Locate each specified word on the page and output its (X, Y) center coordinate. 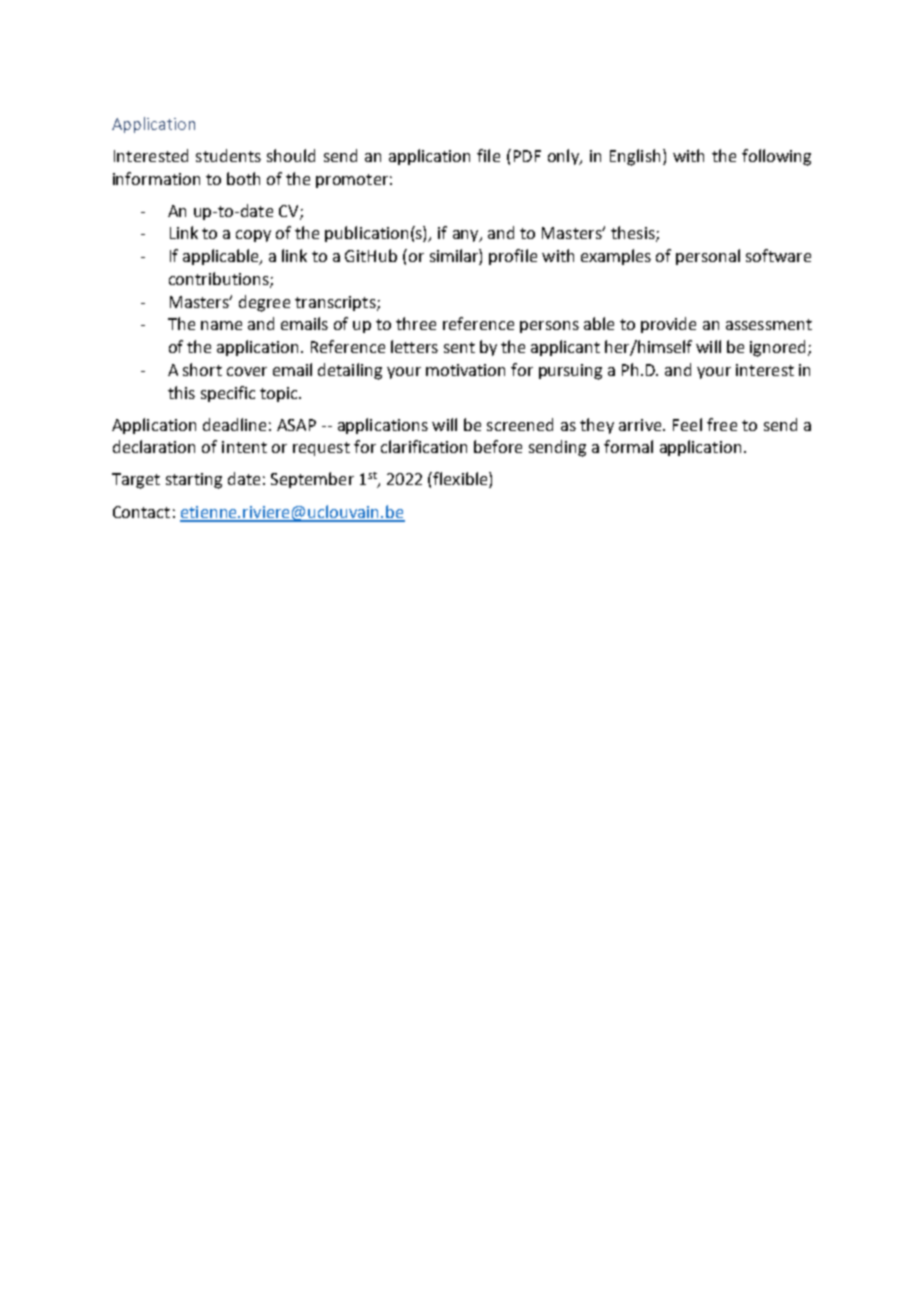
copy (253, 236)
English (635, 157)
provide (668, 325)
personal (708, 257)
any (467, 236)
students (228, 155)
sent (459, 347)
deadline (234, 424)
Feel (687, 424)
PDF (527, 156)
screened (520, 424)
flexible (460, 480)
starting (194, 481)
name (221, 325)
